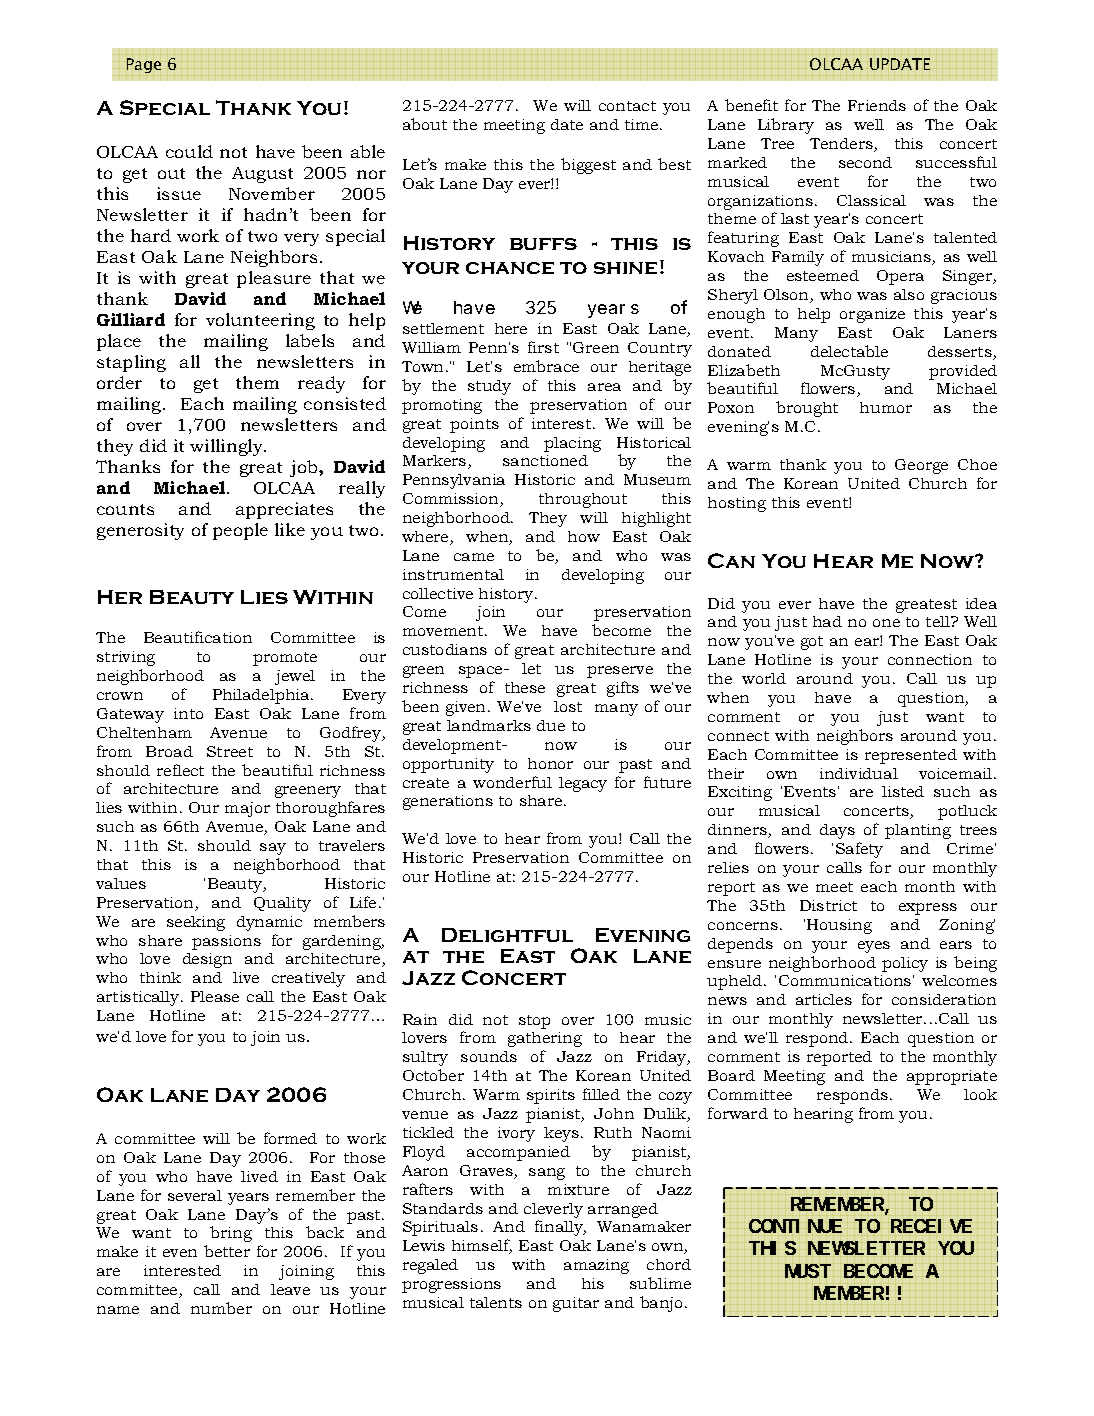 The image size is (1094, 1416). Describe the element at coordinates (824, 999) in the screenshot. I see `articles` at that location.
